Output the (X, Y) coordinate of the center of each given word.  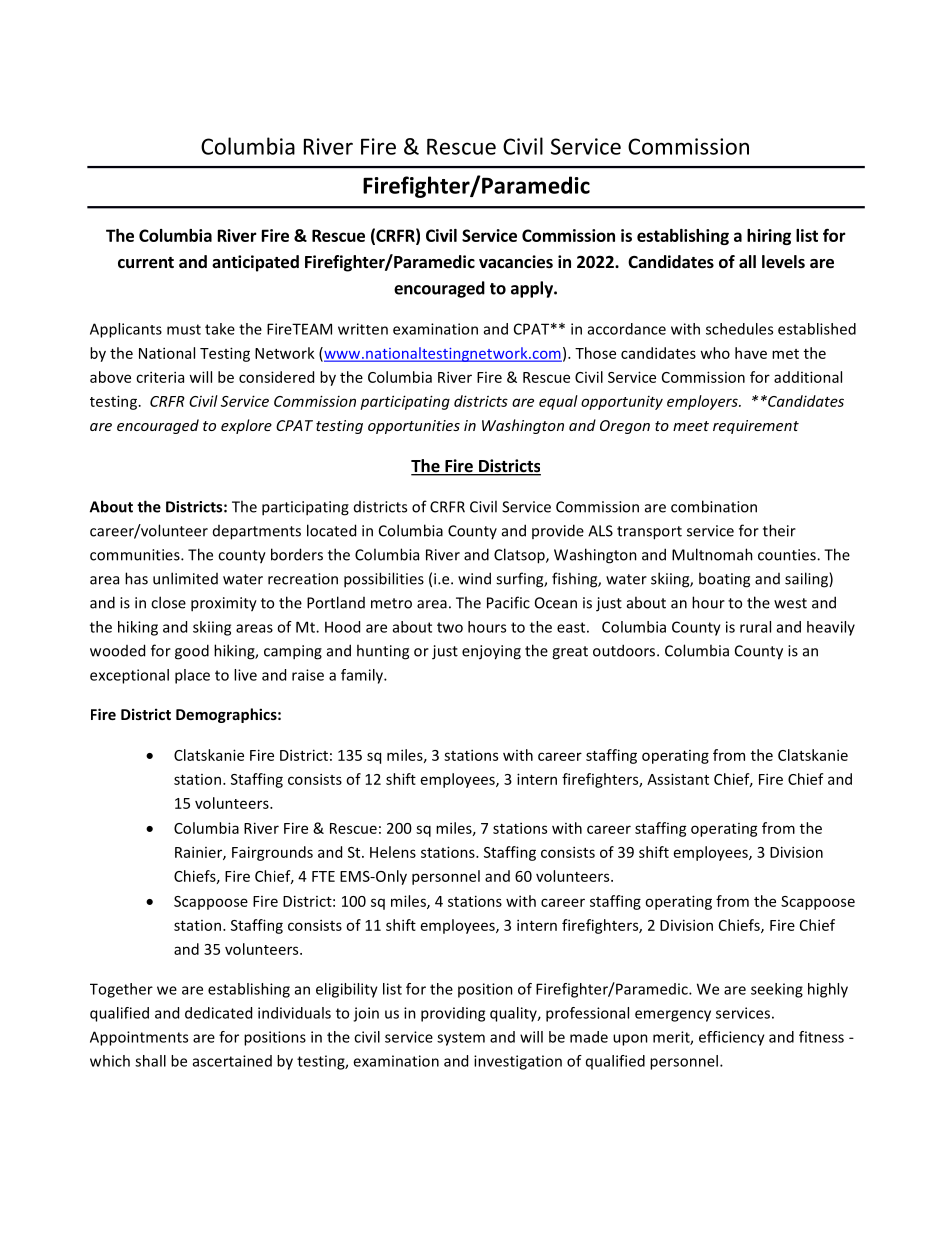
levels (783, 262)
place (192, 676)
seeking (777, 990)
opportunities (414, 427)
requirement (756, 427)
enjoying (491, 652)
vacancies (516, 262)
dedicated (218, 1013)
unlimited (185, 578)
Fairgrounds (272, 853)
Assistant (678, 779)
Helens (393, 852)
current (146, 263)
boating (724, 580)
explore (246, 426)
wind (474, 578)
